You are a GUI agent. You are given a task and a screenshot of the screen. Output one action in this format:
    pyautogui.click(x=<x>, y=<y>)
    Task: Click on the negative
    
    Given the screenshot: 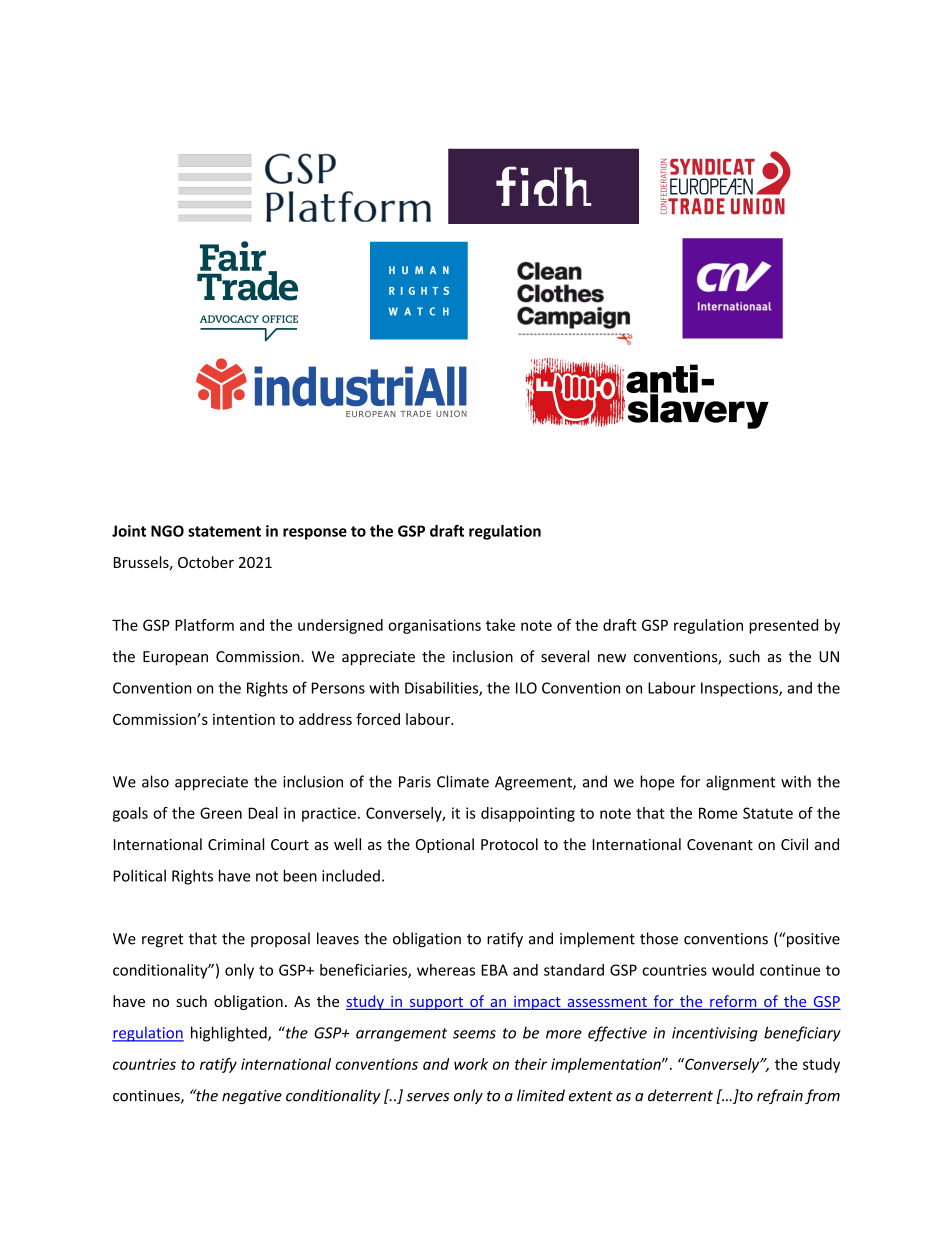 What is the action you would take?
    pyautogui.click(x=252, y=1097)
